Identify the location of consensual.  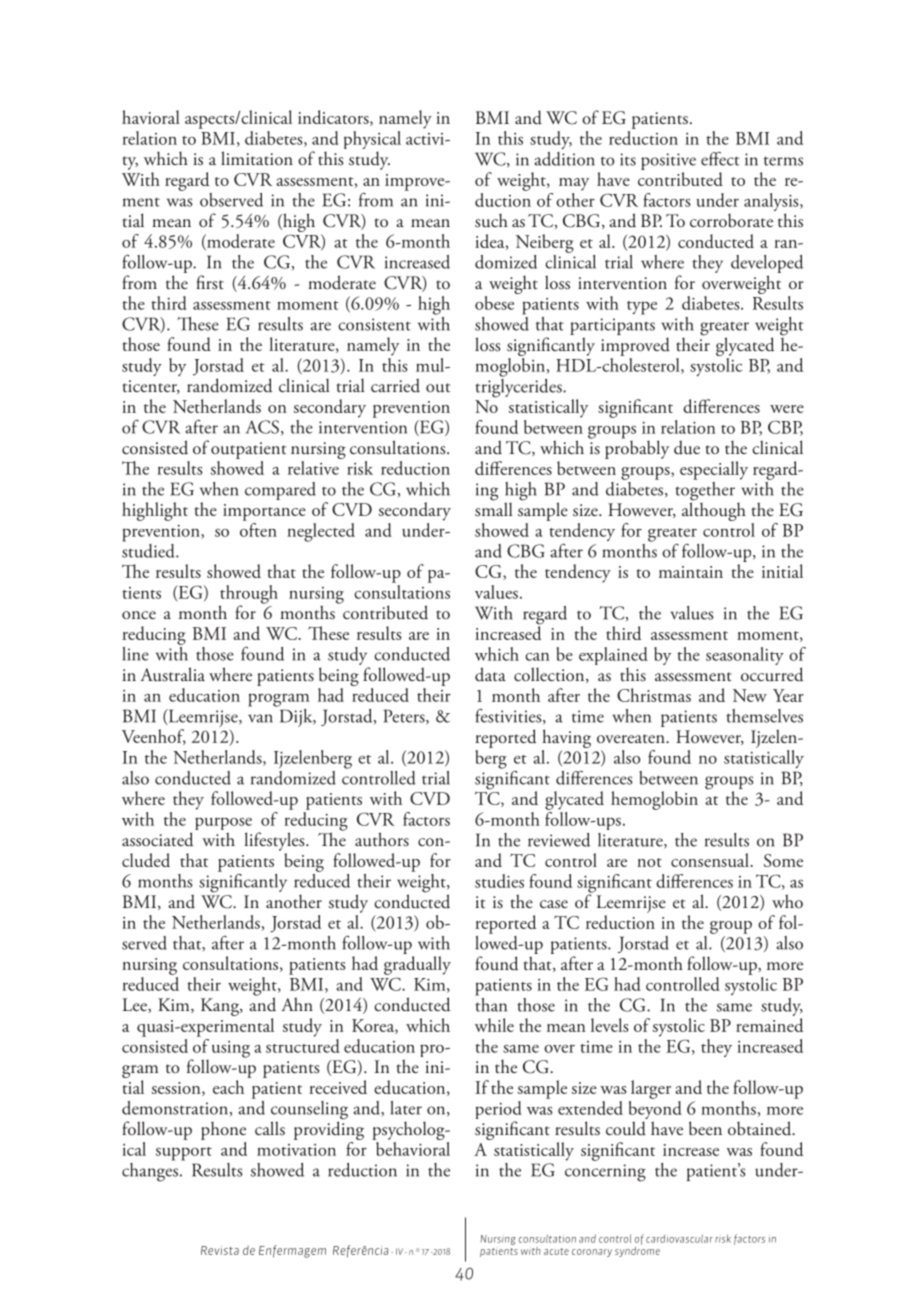
(711, 860).
